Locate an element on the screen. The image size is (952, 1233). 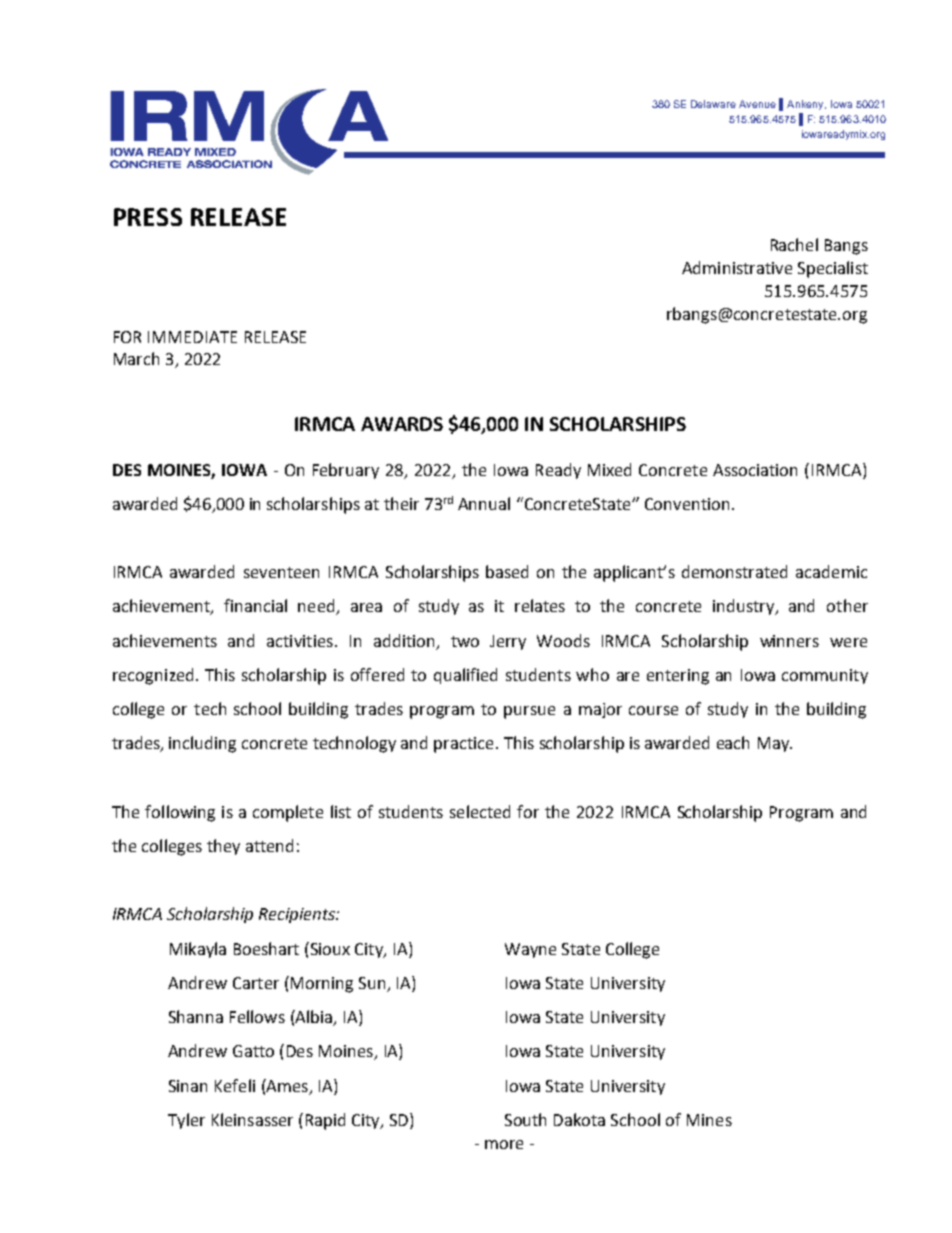
pursue is located at coordinates (529, 712).
